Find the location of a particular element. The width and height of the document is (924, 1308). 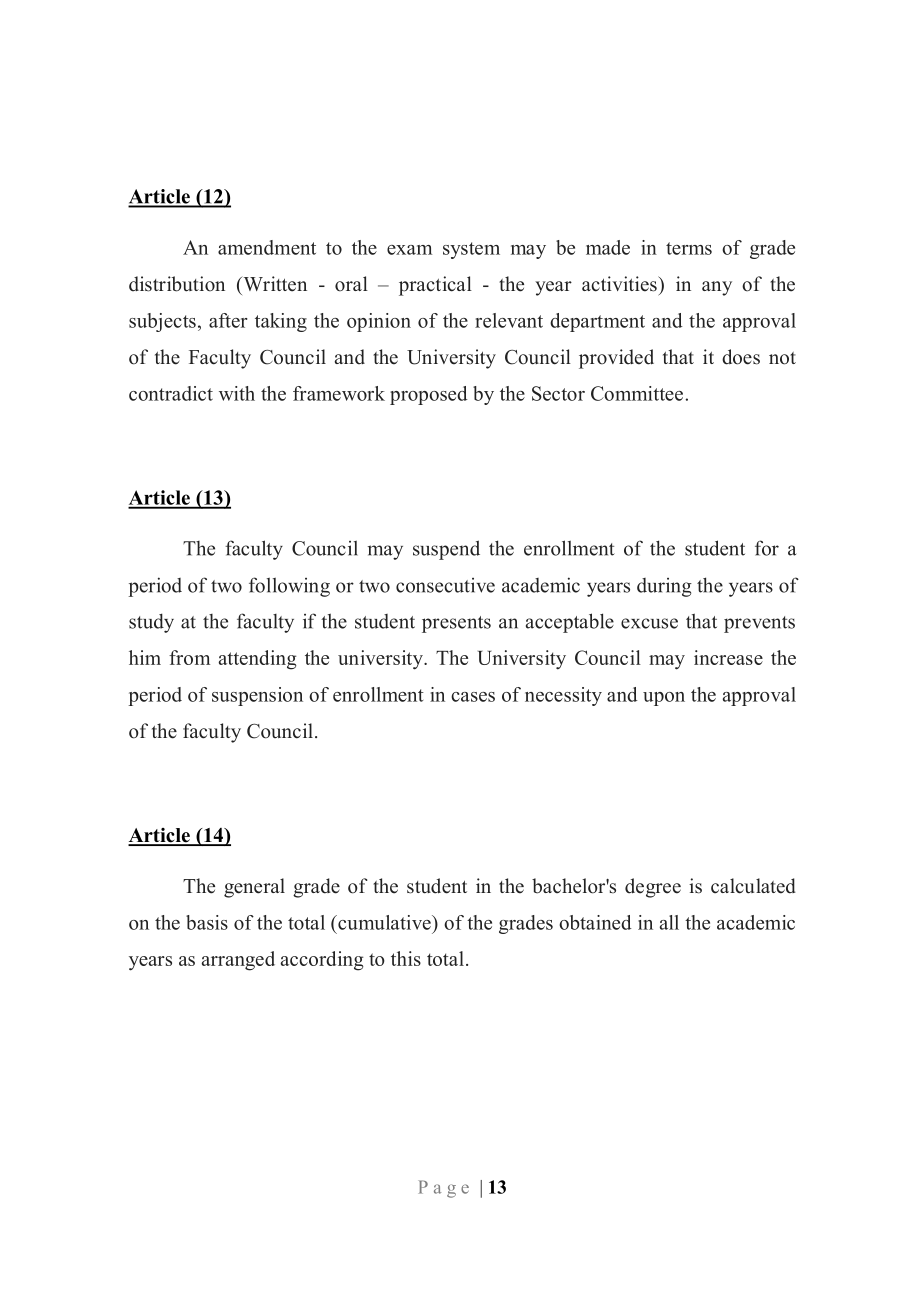

any is located at coordinates (717, 288).
